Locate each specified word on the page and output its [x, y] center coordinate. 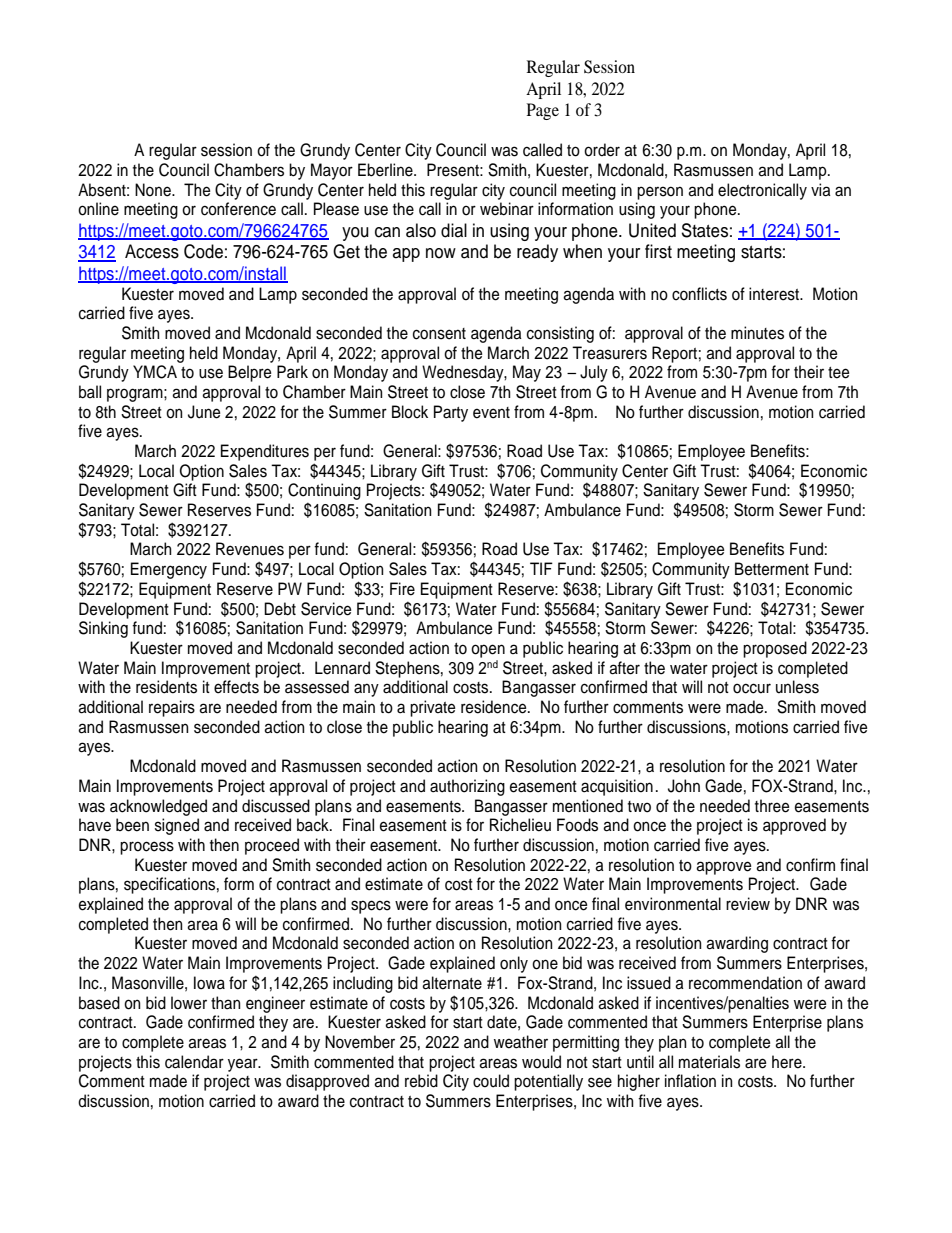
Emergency [169, 570]
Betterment [772, 569]
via [821, 190]
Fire [402, 589]
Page [543, 111]
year [244, 1065]
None [154, 190]
